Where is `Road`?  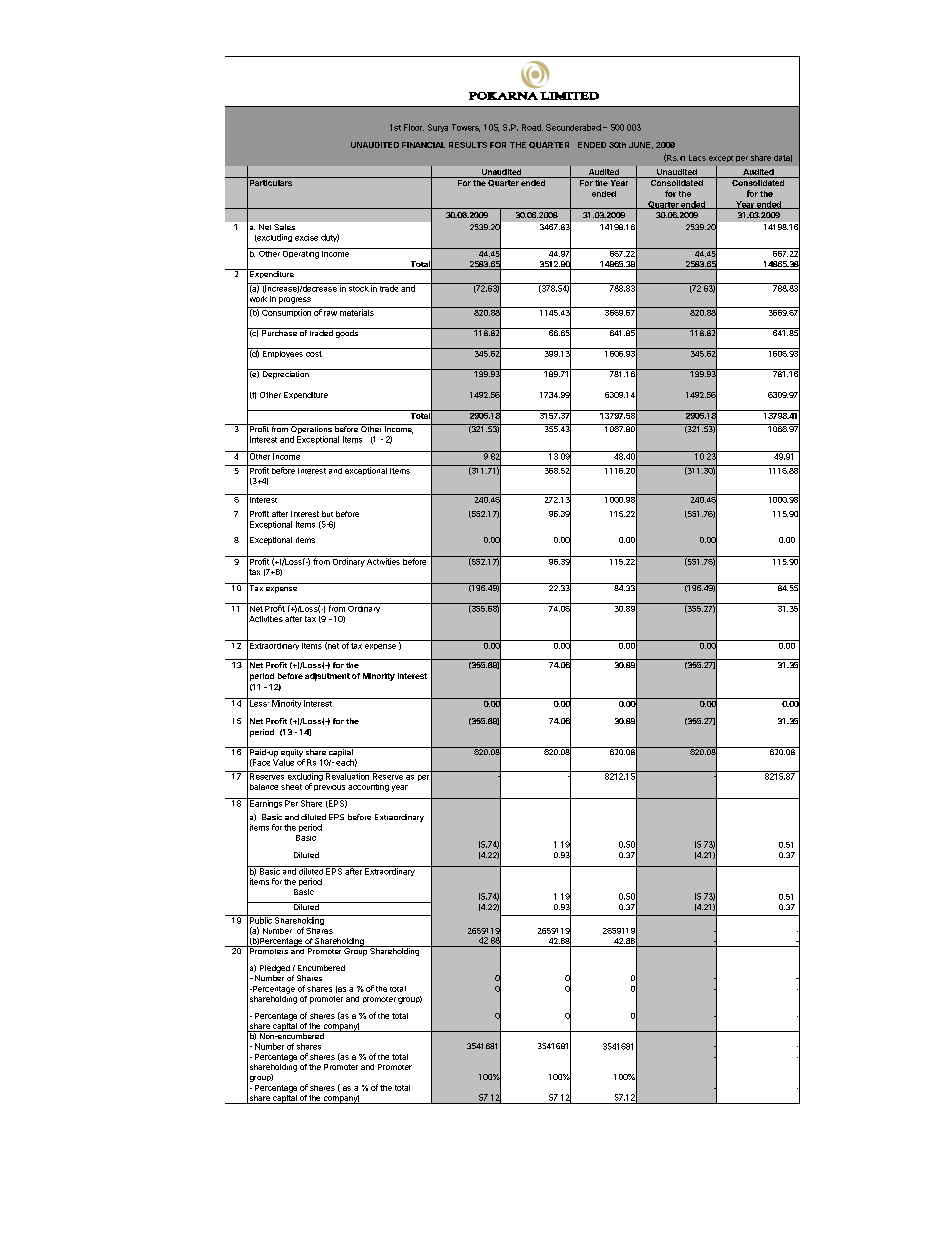 Road is located at coordinates (532, 127).
